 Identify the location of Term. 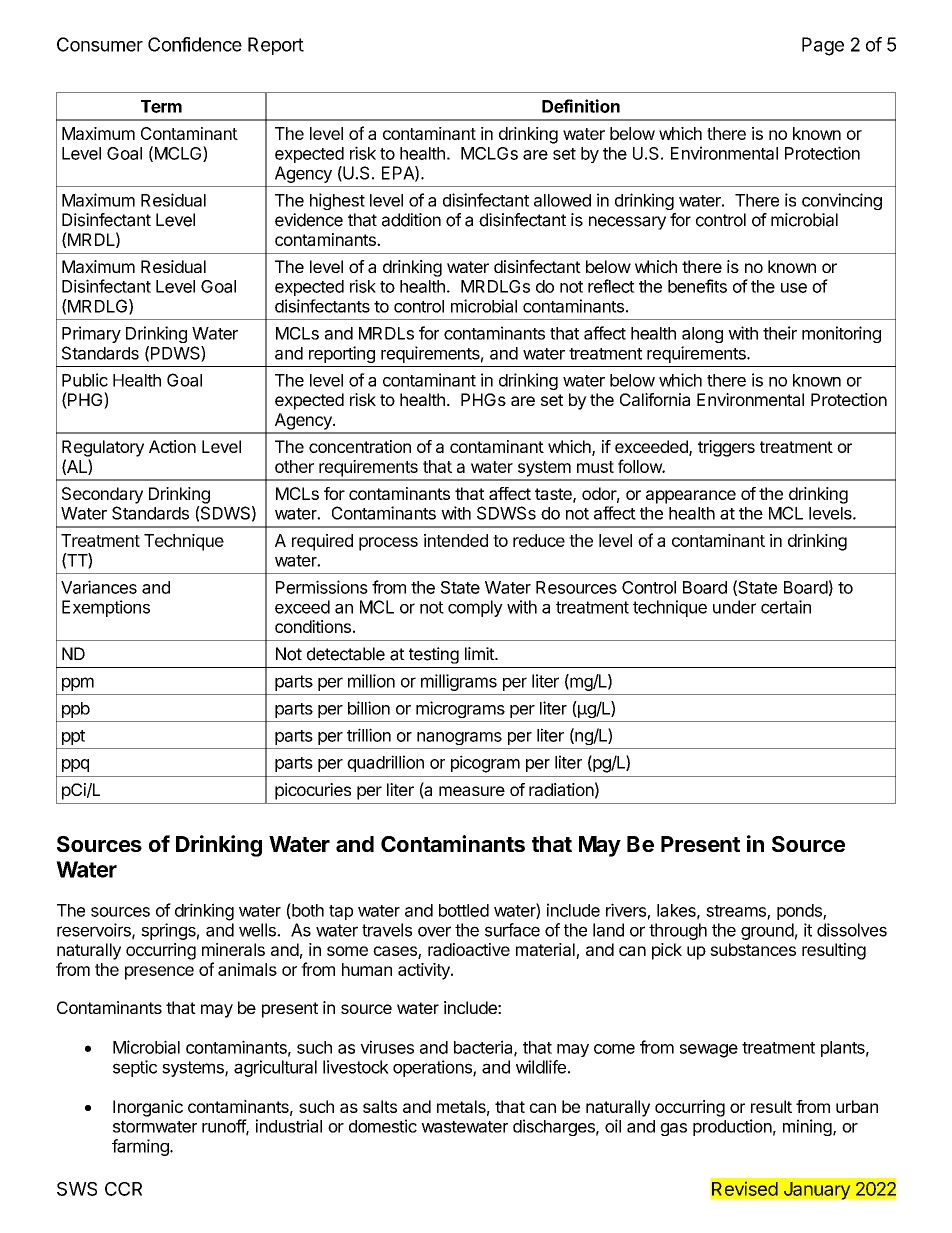
(161, 106).
